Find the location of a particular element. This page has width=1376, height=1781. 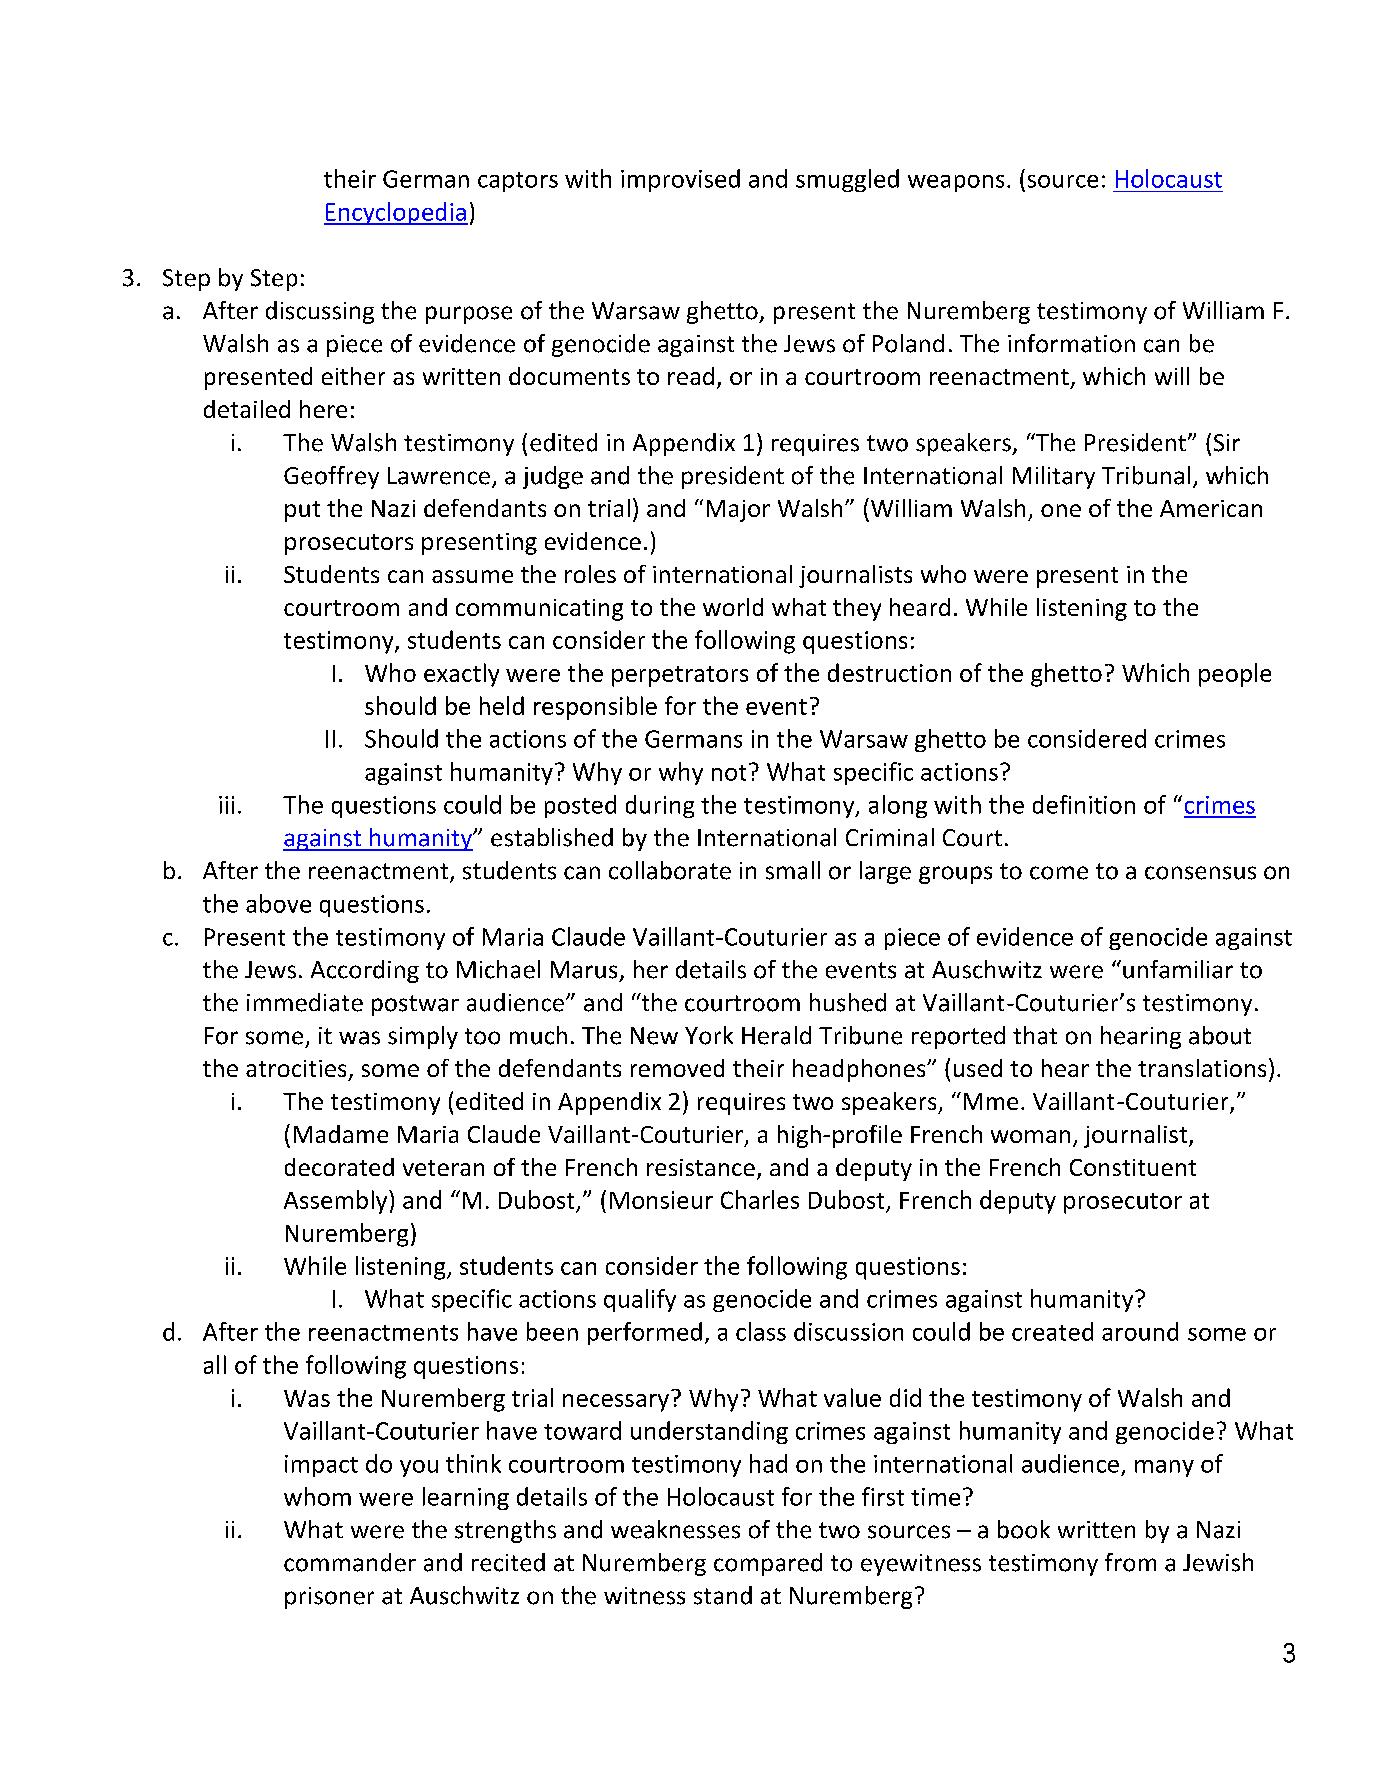

Constituent is located at coordinates (1133, 1167).
